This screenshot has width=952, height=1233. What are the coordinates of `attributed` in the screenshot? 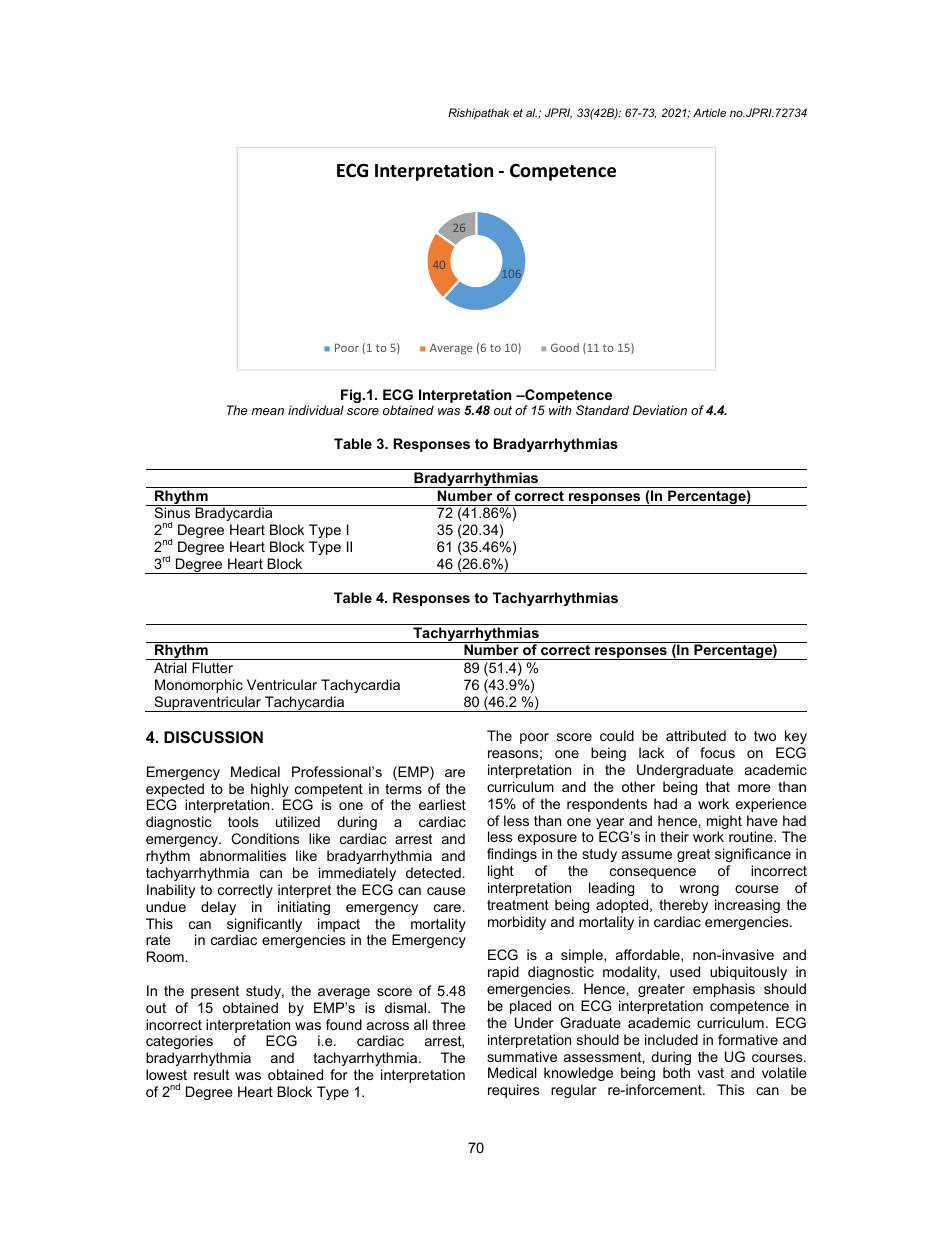 It's located at (696, 735).
